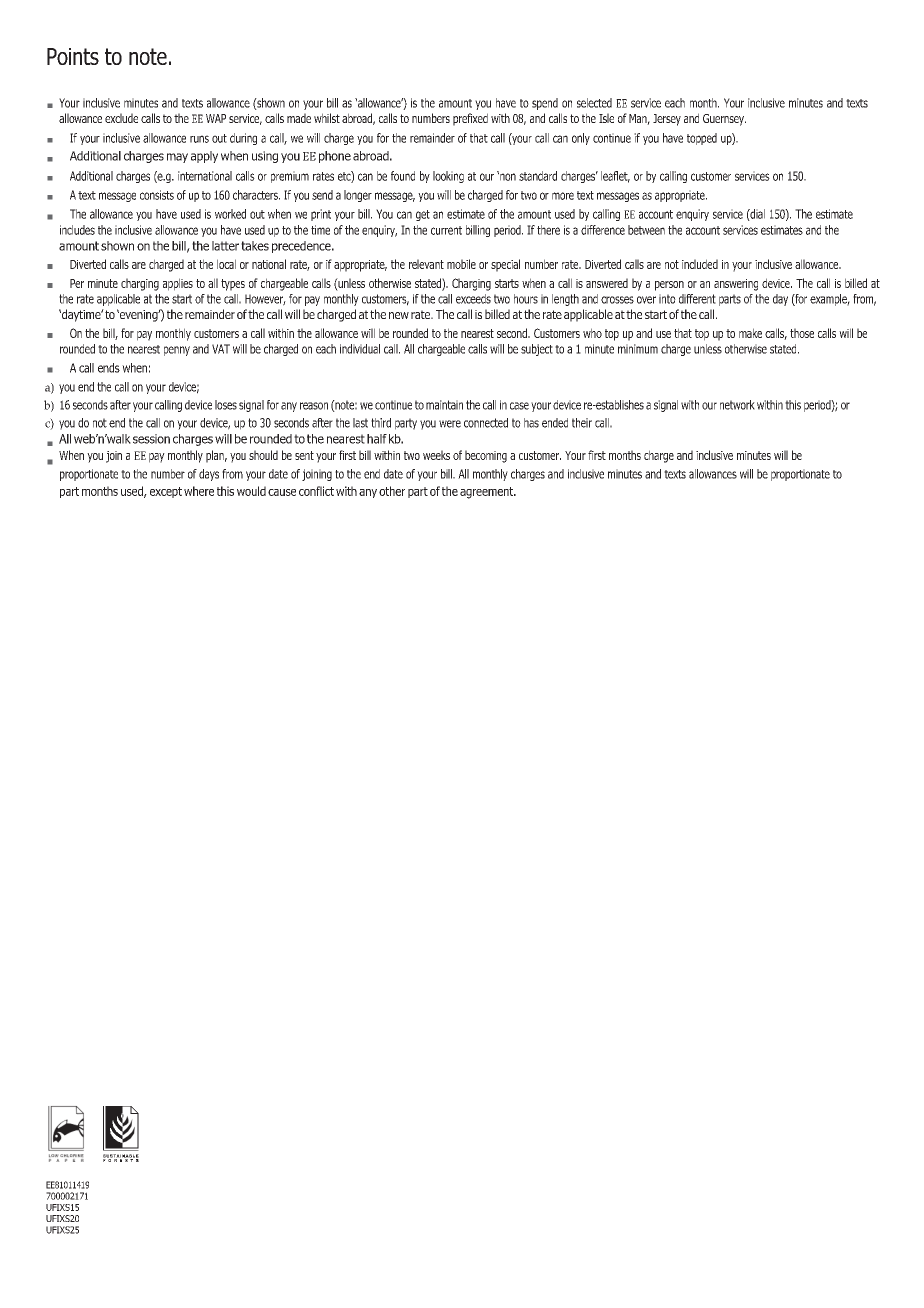 This document has height=1308, width=924. Describe the element at coordinates (360, 349) in the document. I see `individual` at that location.
